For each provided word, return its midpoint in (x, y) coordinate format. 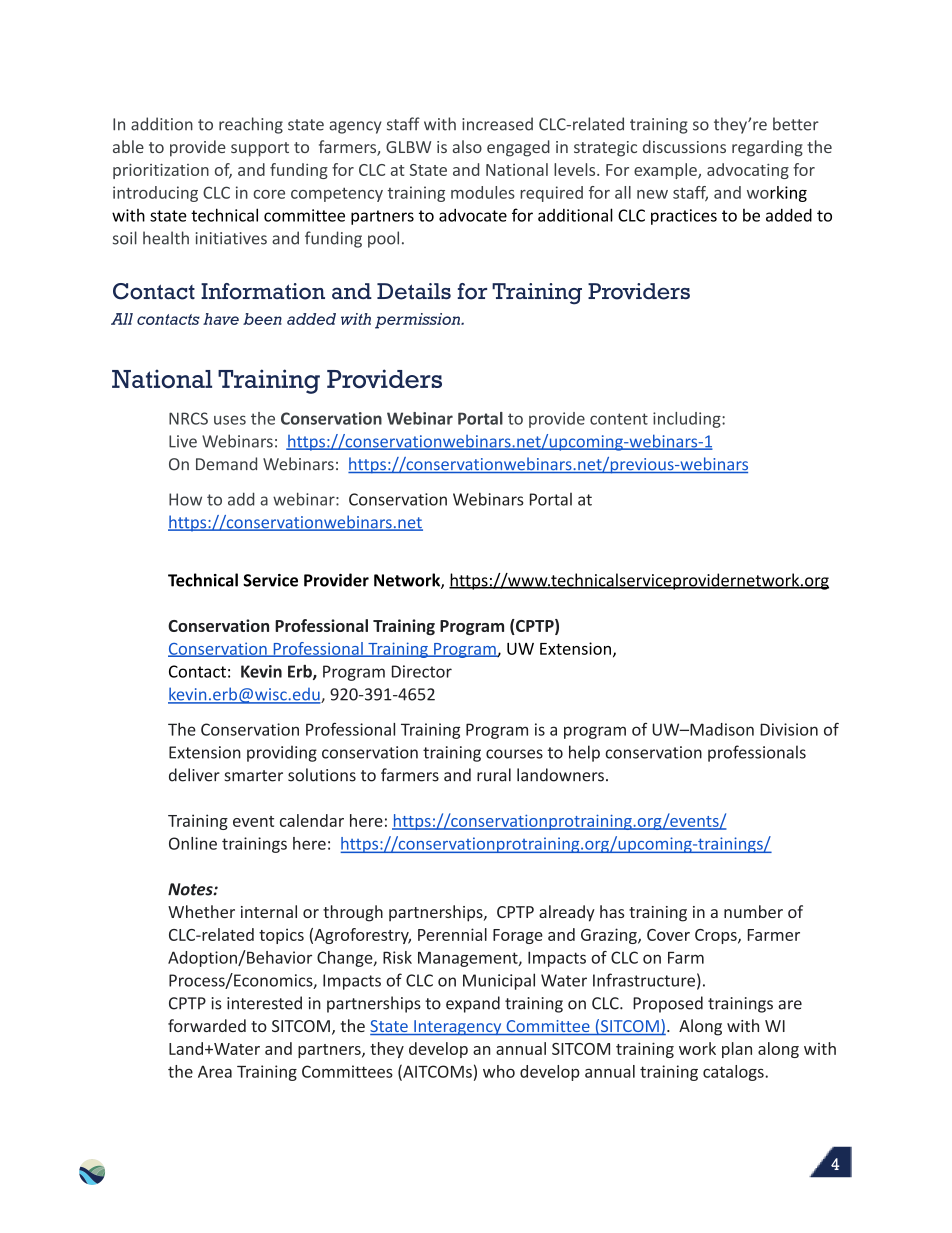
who (499, 1071)
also (467, 146)
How (185, 499)
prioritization (161, 171)
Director (422, 671)
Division (789, 729)
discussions (684, 146)
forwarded (207, 1025)
